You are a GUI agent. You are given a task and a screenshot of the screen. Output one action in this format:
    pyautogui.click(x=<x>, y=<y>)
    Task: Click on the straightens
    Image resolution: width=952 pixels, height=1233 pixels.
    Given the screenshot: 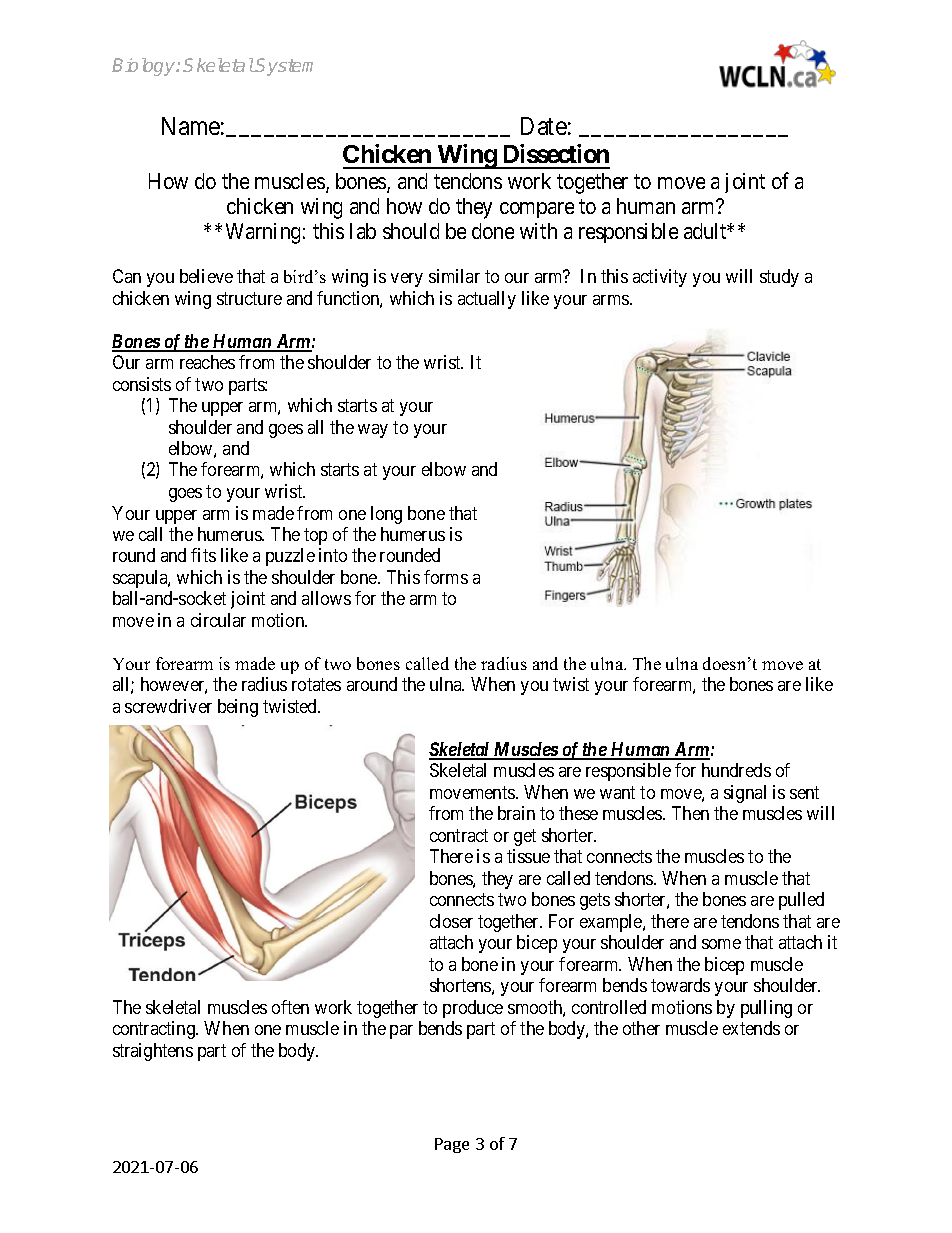 What is the action you would take?
    pyautogui.click(x=153, y=1052)
